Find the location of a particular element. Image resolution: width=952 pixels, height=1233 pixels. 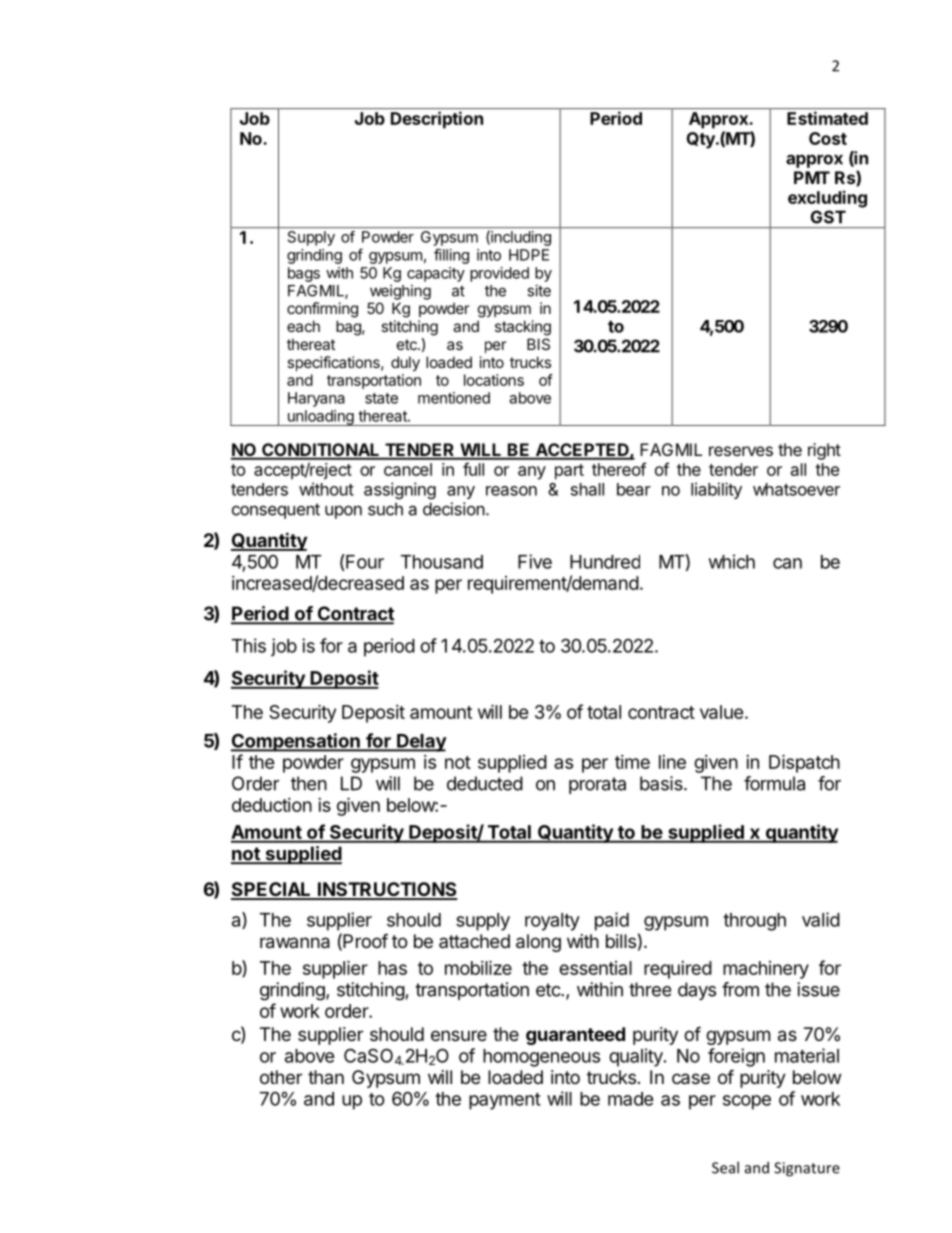

scope is located at coordinates (747, 1102).
